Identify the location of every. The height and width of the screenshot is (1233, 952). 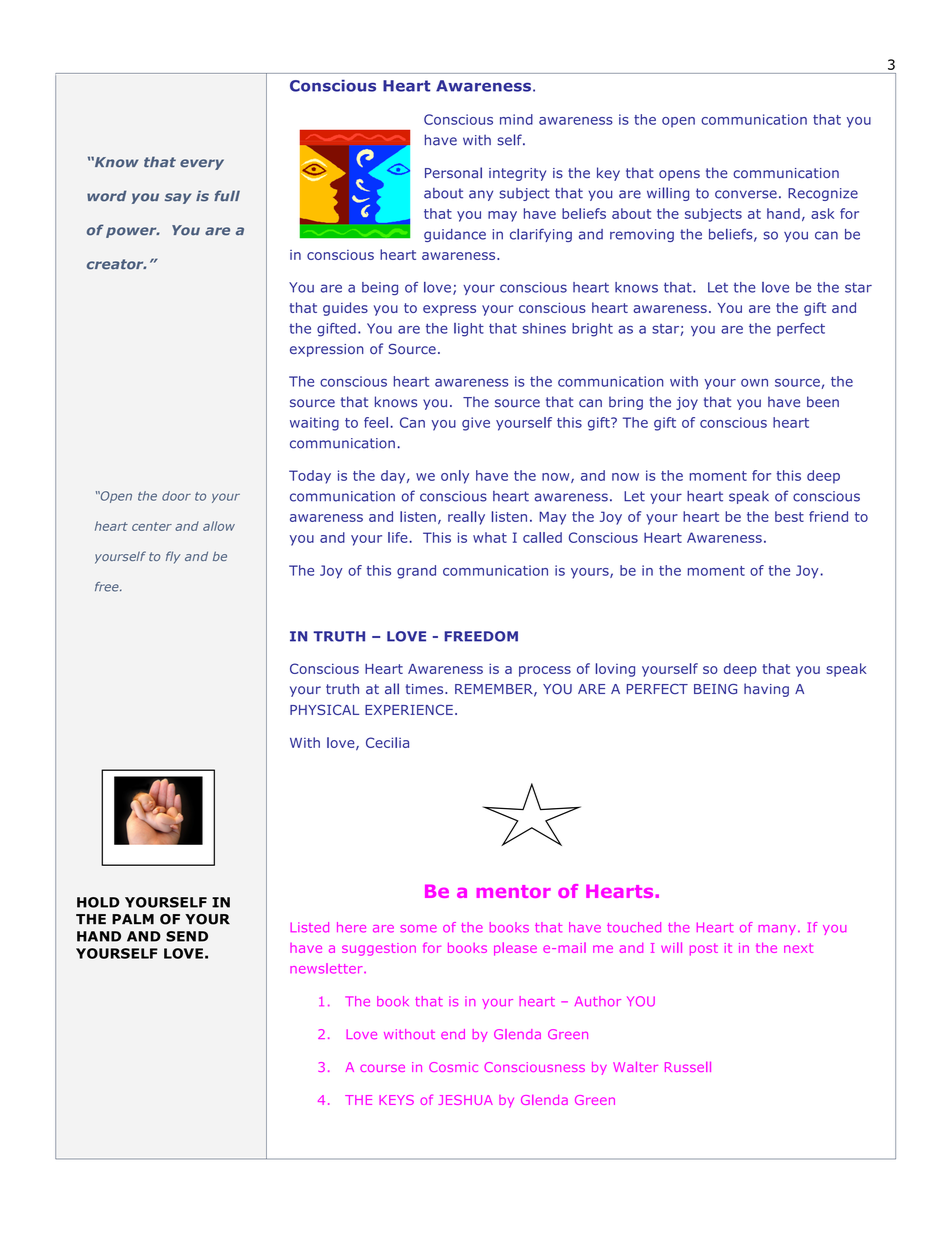
(202, 164).
